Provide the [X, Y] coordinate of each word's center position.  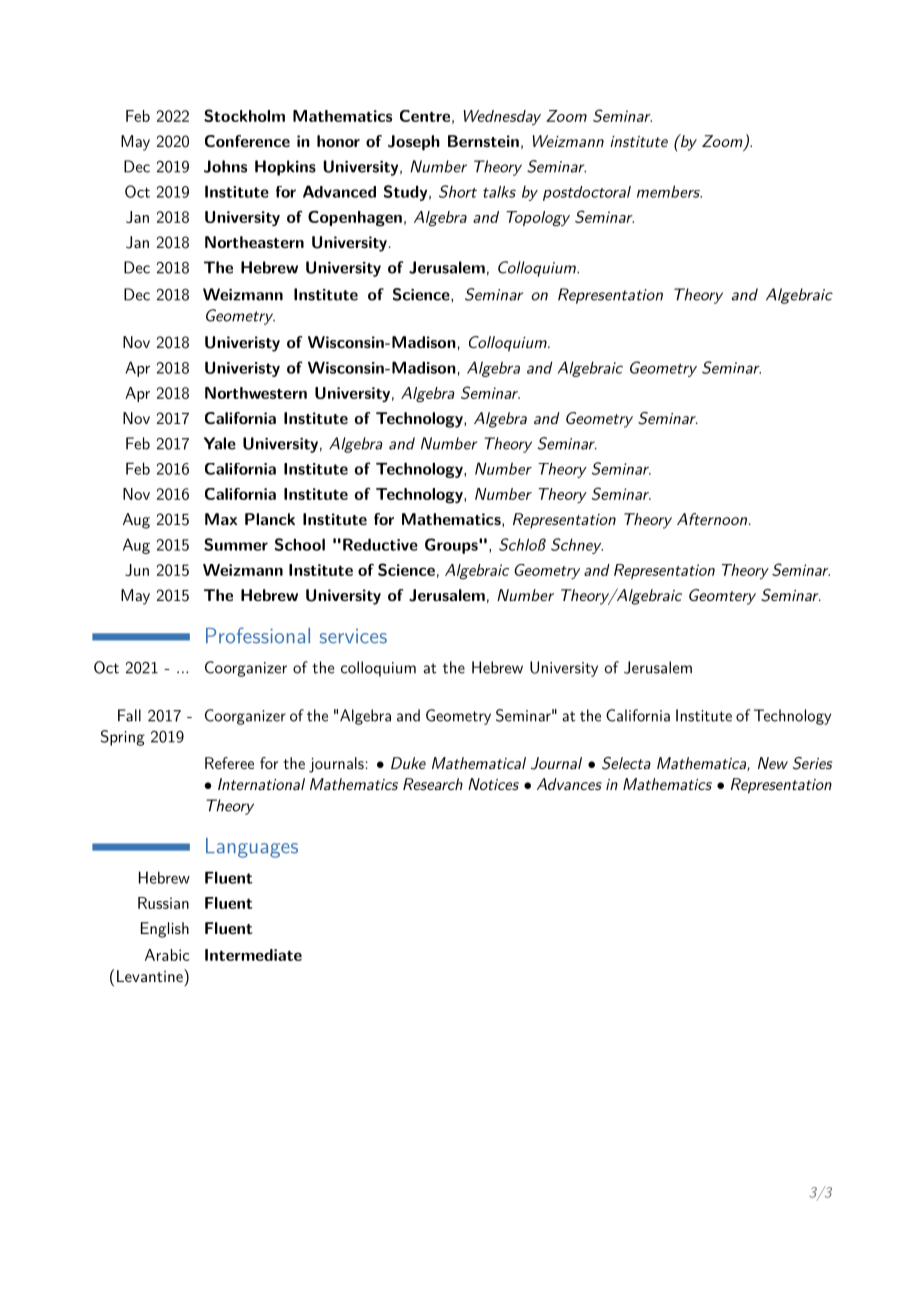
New [773, 763]
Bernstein [483, 141]
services [353, 636]
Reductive [380, 544]
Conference [247, 141]
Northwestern [256, 393]
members [669, 191]
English [165, 930]
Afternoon [713, 519]
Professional [258, 635]
